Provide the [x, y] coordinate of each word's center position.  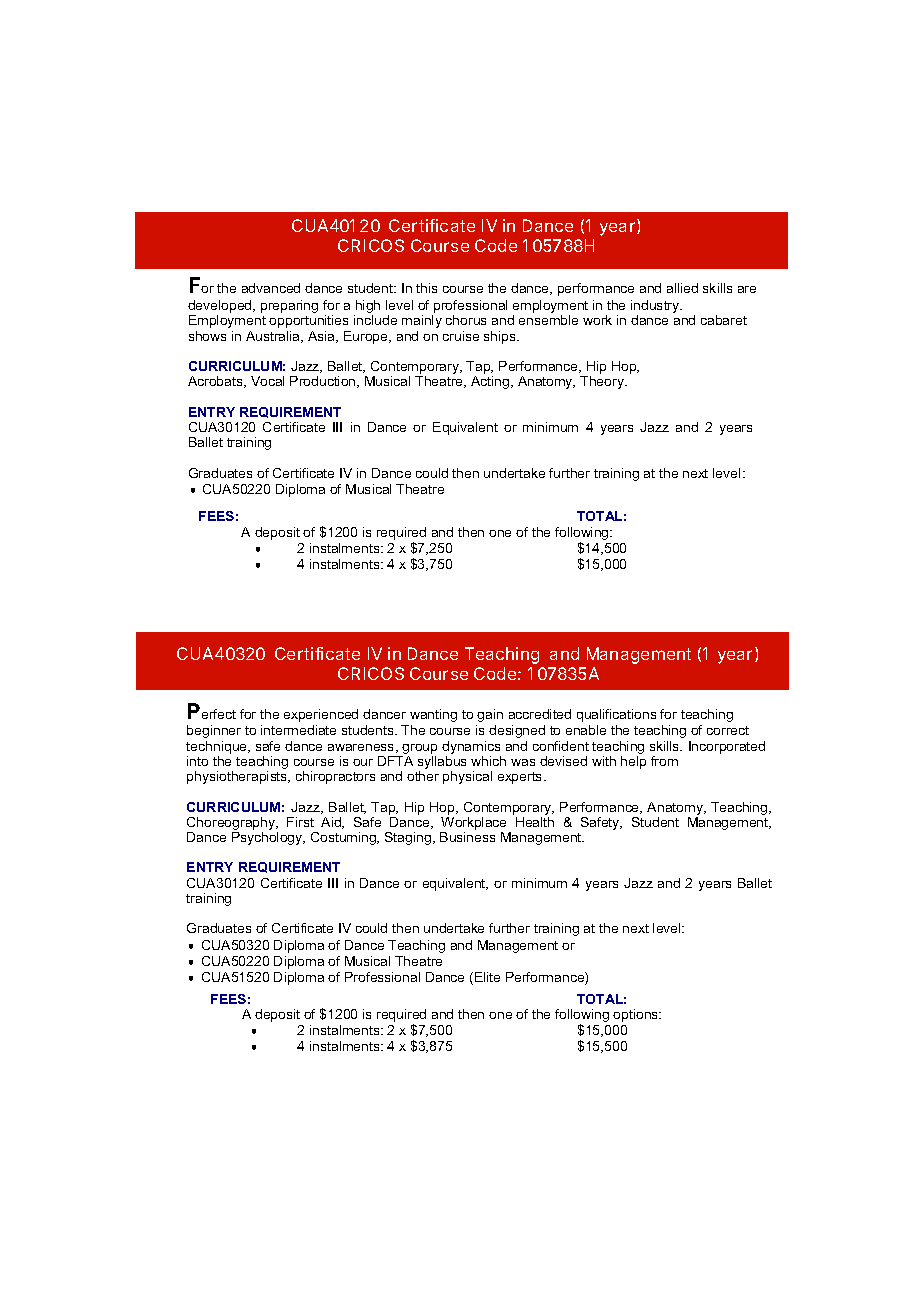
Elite [487, 977]
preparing [289, 306]
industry [656, 308]
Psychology [268, 838]
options [637, 1015]
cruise [461, 336]
